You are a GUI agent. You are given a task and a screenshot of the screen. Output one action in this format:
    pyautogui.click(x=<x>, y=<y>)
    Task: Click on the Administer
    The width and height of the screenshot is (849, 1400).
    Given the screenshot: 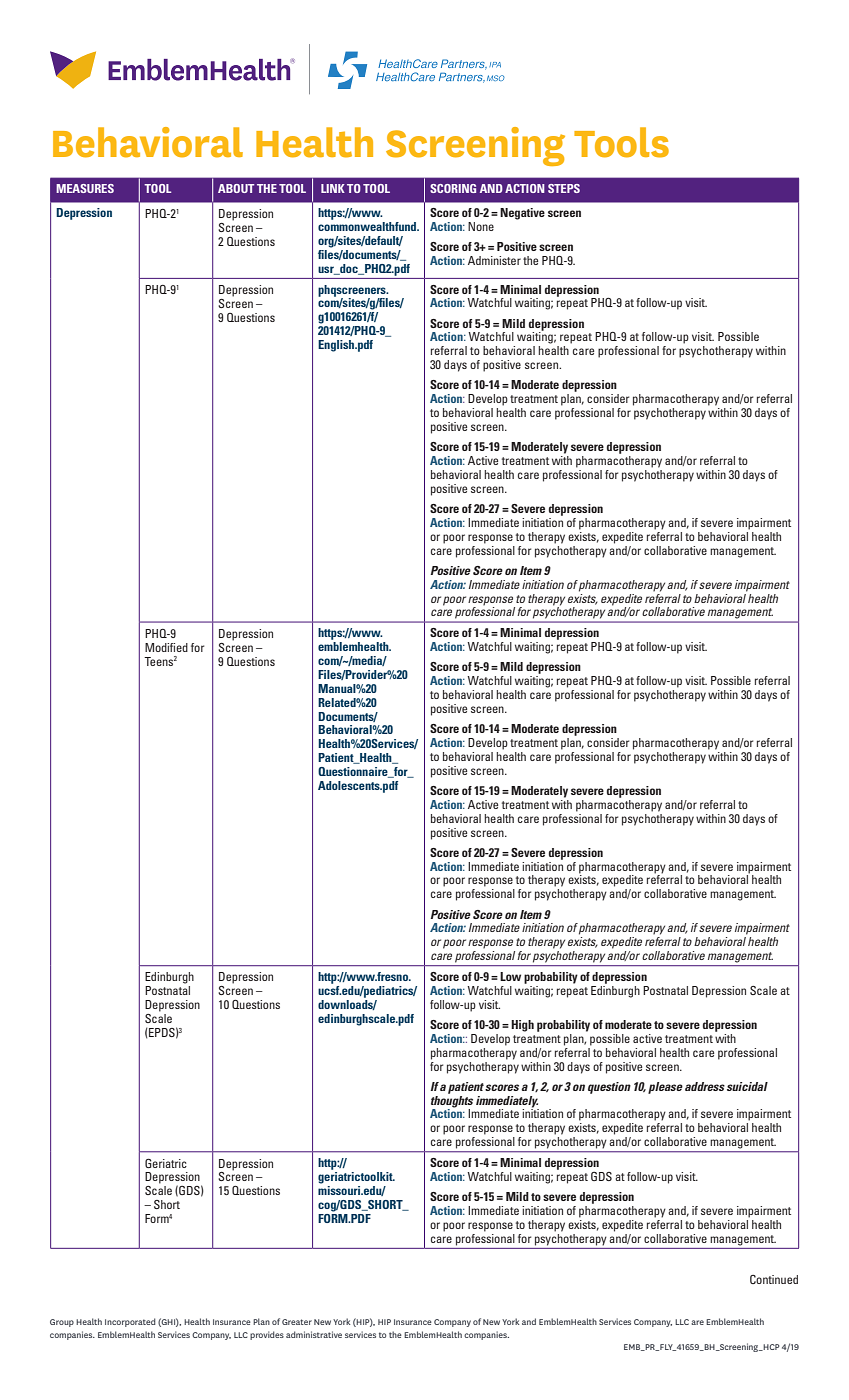 What is the action you would take?
    pyautogui.click(x=494, y=260)
